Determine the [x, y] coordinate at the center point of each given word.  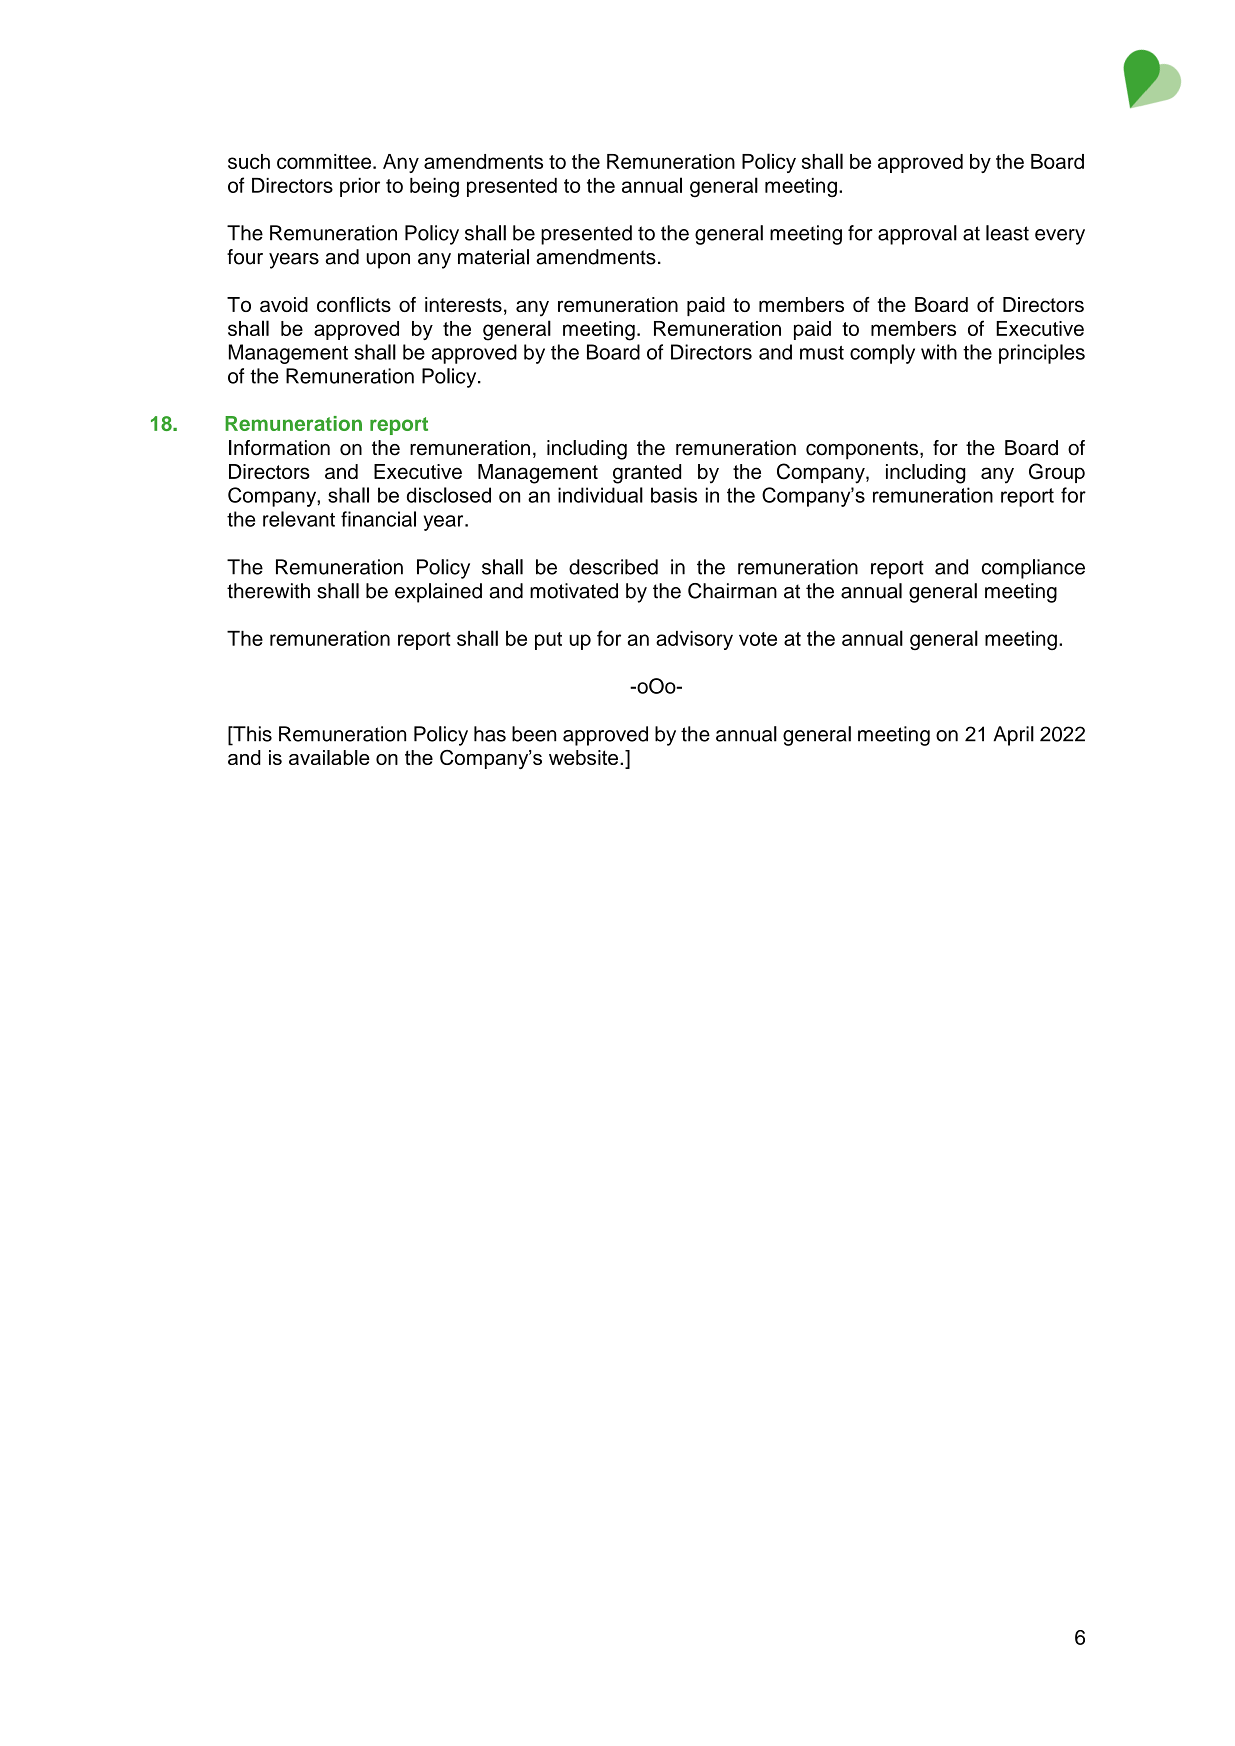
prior [360, 187]
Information [279, 448]
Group [1057, 473]
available [329, 757]
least [1007, 233]
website [583, 757]
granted [647, 474]
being [434, 187]
